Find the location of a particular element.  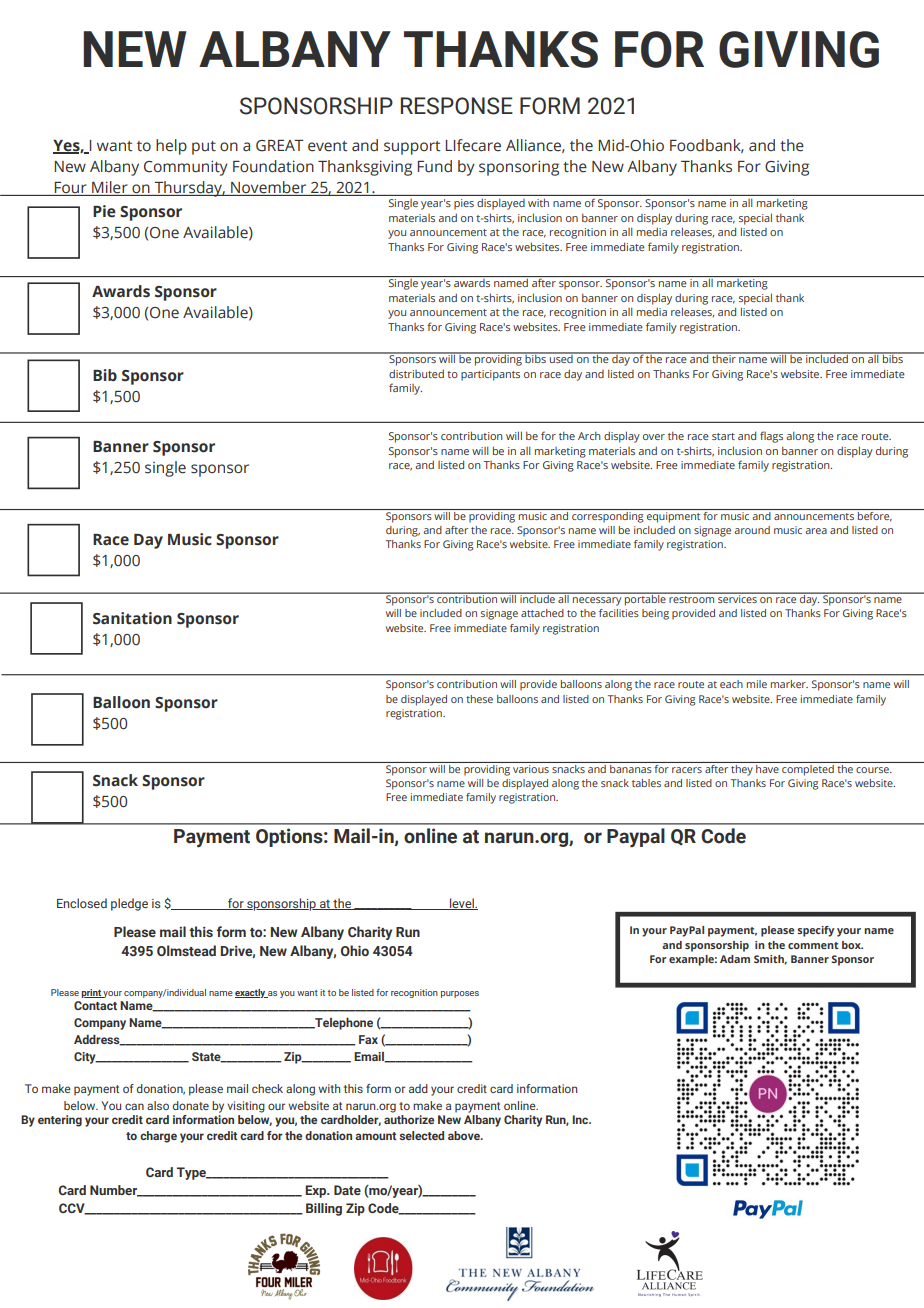

these is located at coordinates (479, 699).
